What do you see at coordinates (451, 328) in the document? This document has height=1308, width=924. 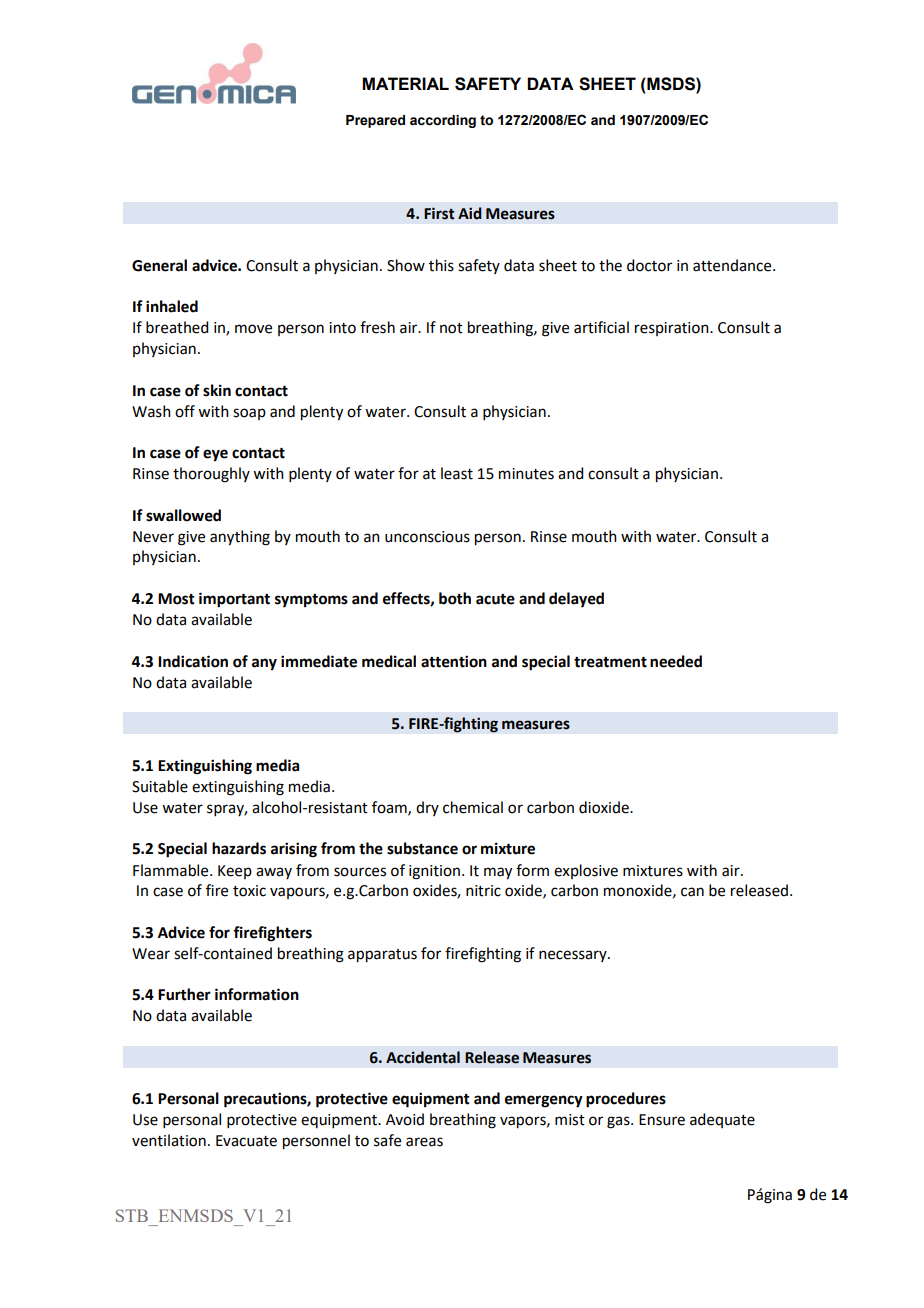 I see `not` at bounding box center [451, 328].
